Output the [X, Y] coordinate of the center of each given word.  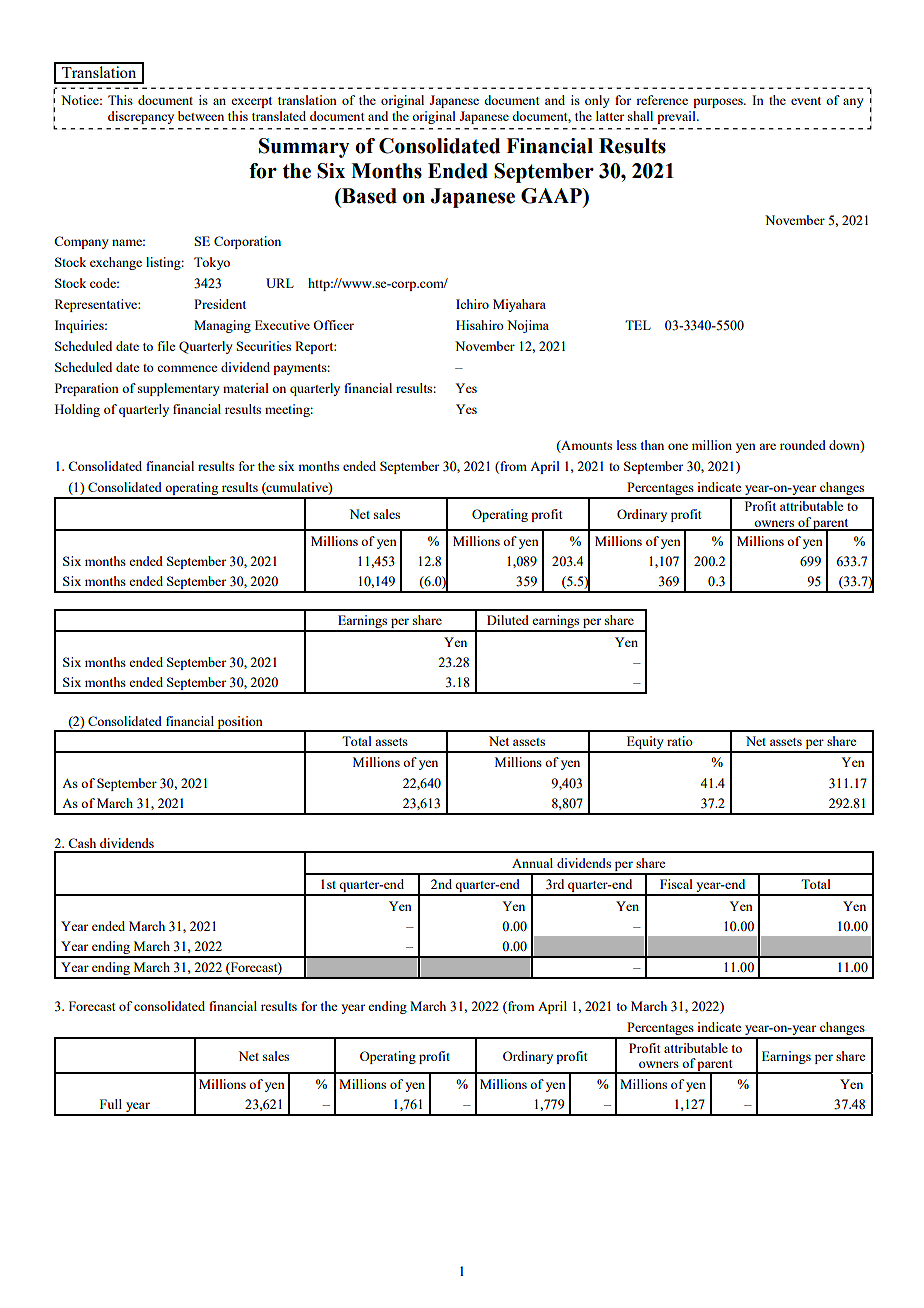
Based [368, 196]
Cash [82, 843]
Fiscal [676, 884]
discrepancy [141, 117]
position [240, 723]
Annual [532, 863]
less [627, 445]
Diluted [508, 620]
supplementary [179, 389]
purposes [719, 103]
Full [111, 1104]
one [678, 446]
